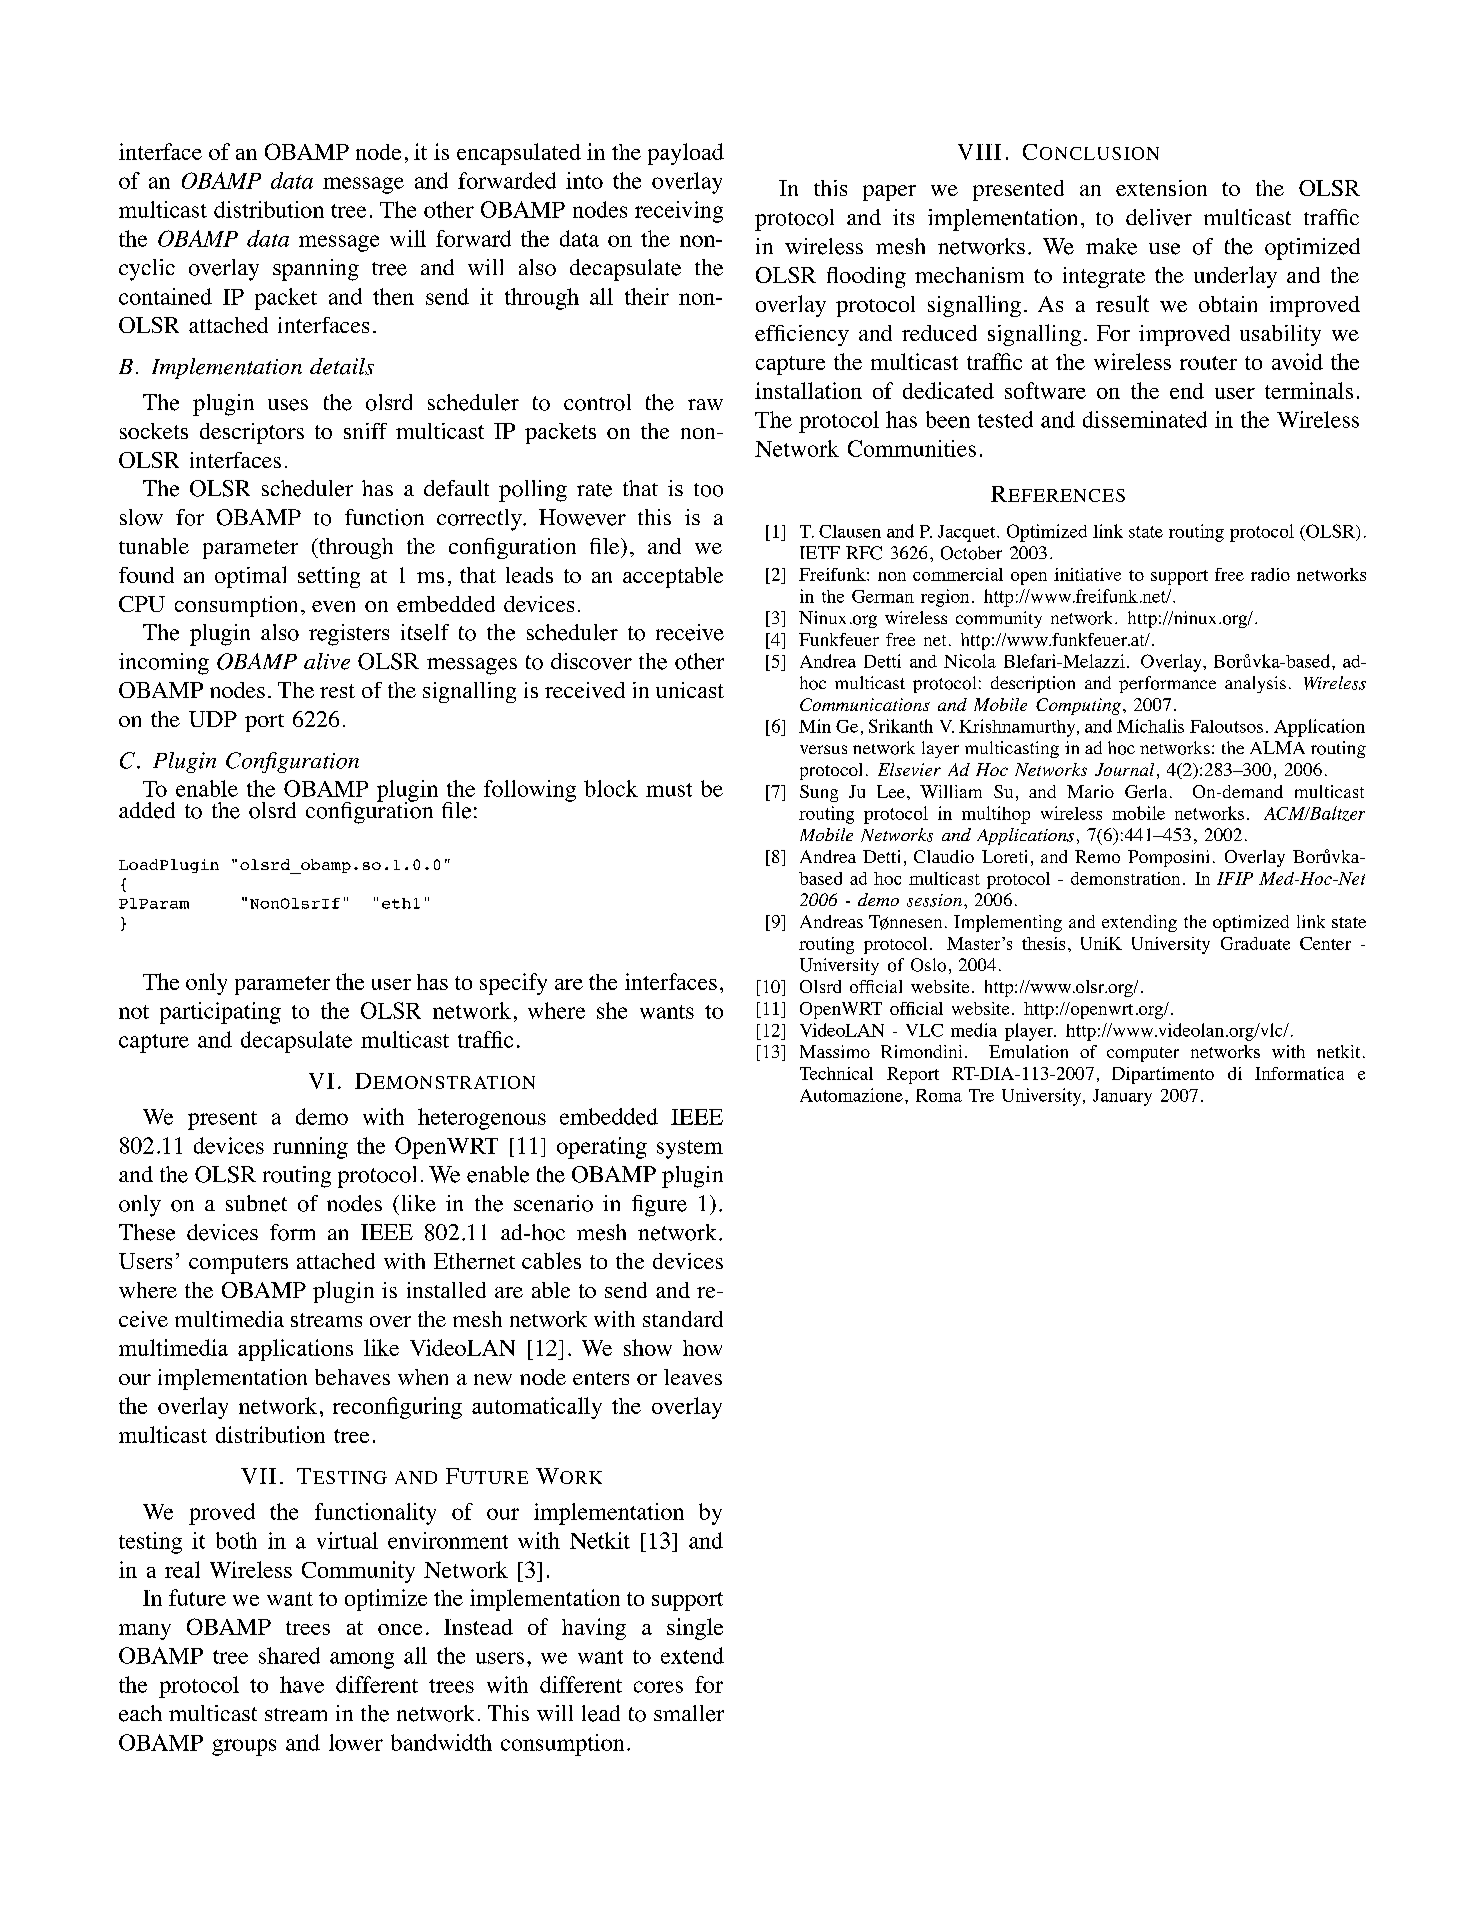  What do you see at coordinates (1161, 188) in the page?
I see `extension` at bounding box center [1161, 188].
